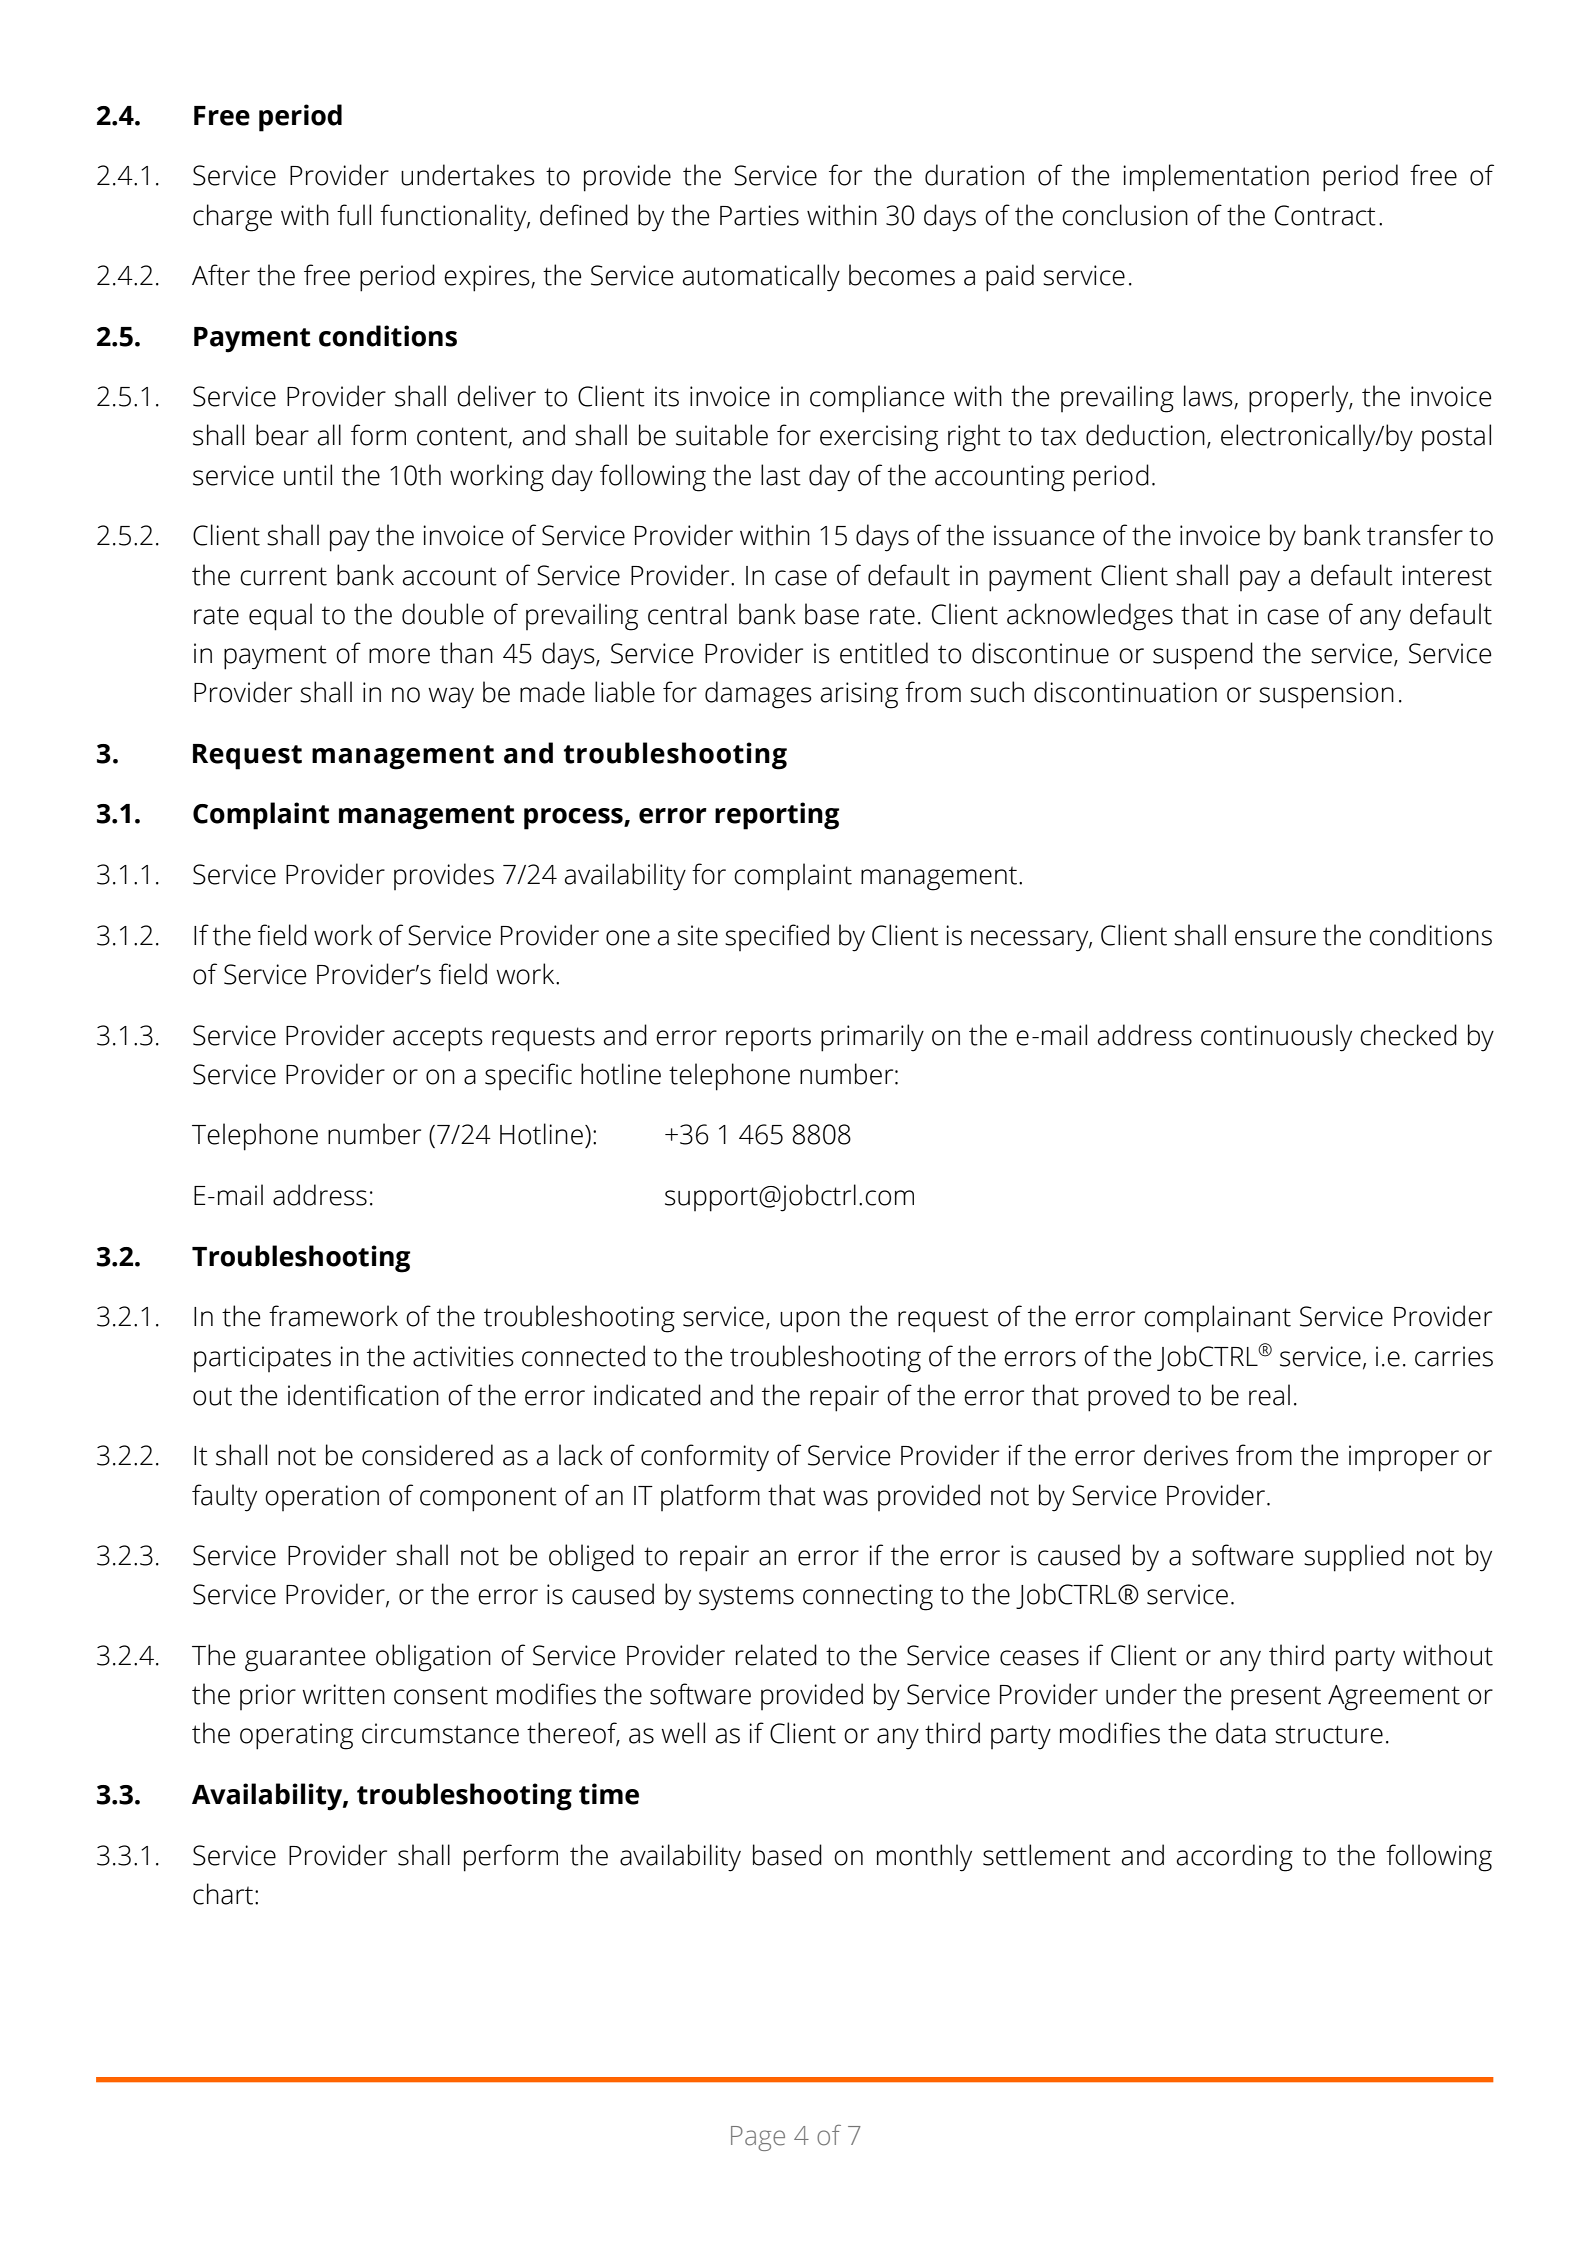 This page has height=2247, width=1590. What do you see at coordinates (1325, 215) in the page?
I see `Contract` at bounding box center [1325, 215].
